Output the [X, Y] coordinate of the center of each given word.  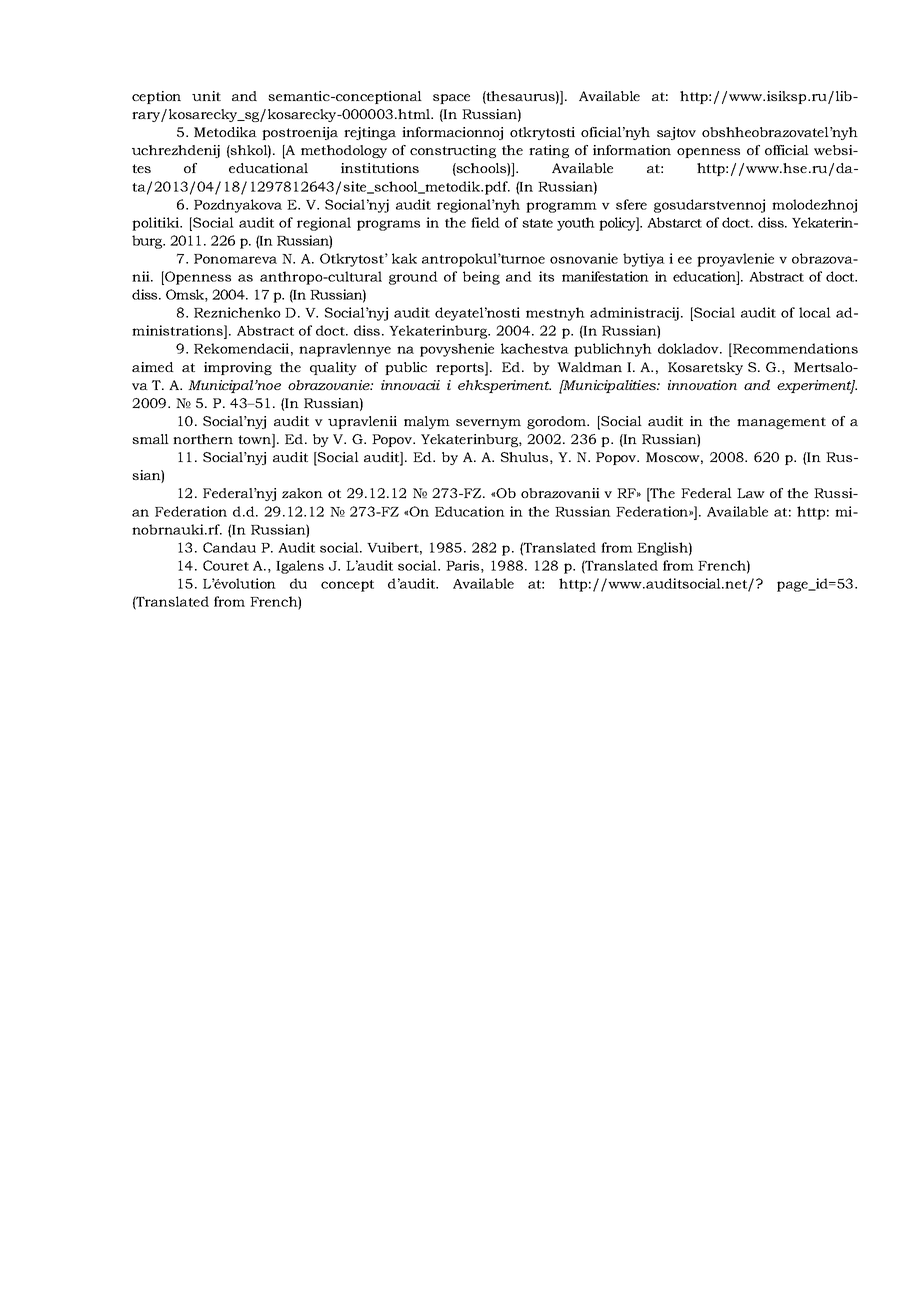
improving [238, 368]
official [787, 150]
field [485, 222]
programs [388, 225]
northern [203, 439]
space [451, 99]
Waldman [589, 367]
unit [206, 96]
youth [576, 224]
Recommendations [794, 348]
